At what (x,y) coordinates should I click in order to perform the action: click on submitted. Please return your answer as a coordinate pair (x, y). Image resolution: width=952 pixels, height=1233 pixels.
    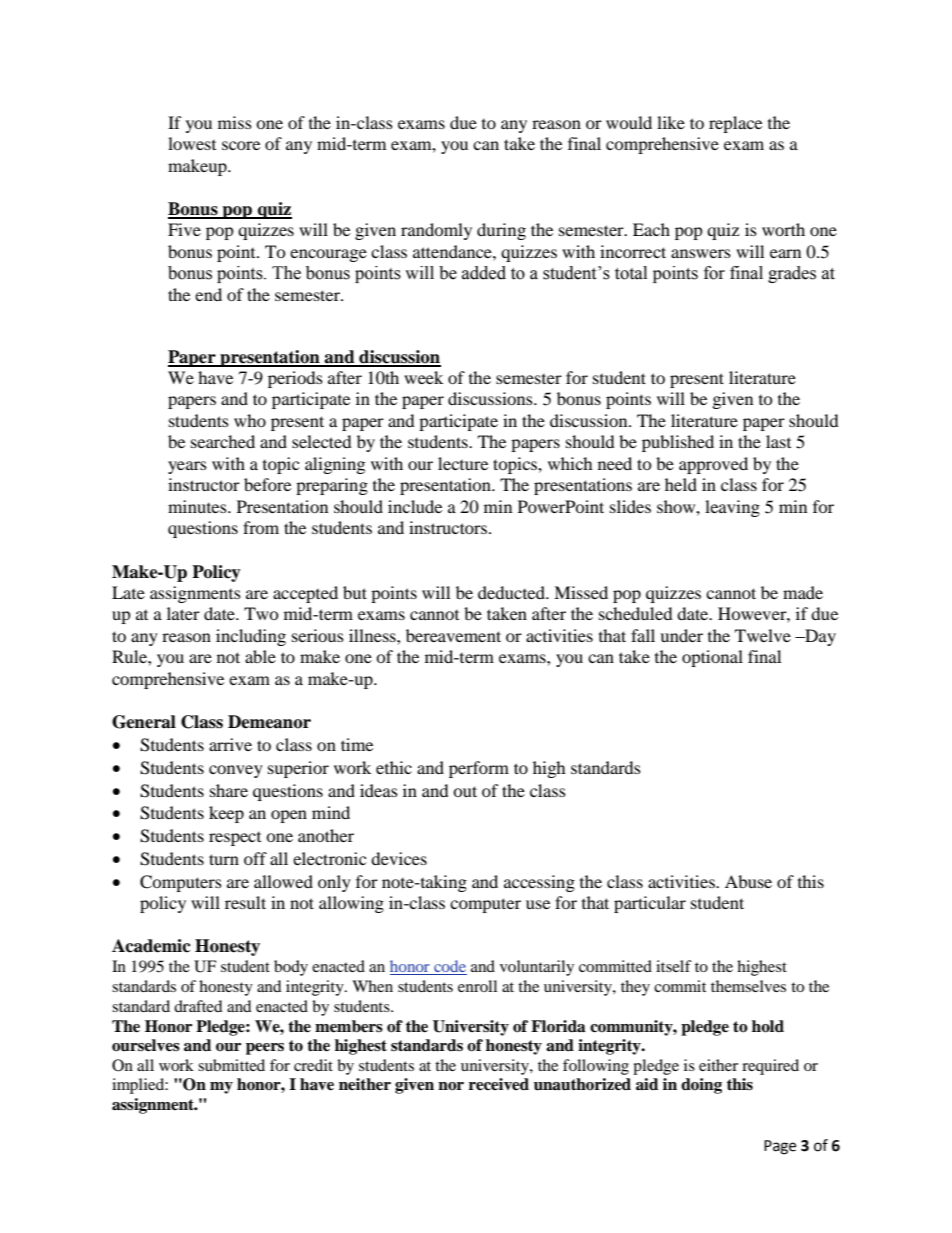
    Looking at the image, I should click on (231, 1065).
